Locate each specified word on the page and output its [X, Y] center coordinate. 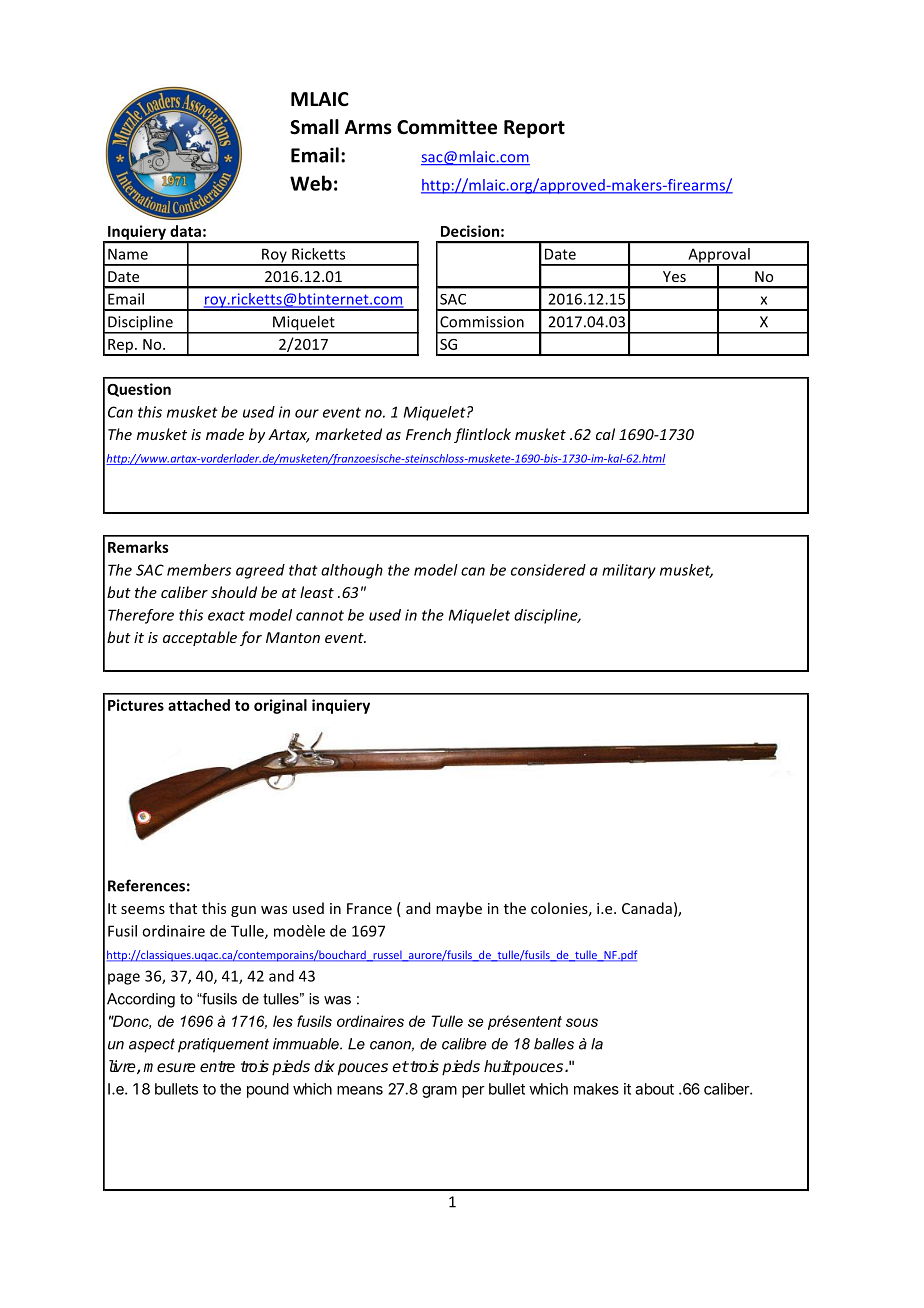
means [360, 1090]
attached [199, 705]
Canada [647, 908]
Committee [447, 127]
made [225, 434]
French [428, 434]
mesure [169, 1067]
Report [534, 129]
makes [596, 1089]
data [185, 231]
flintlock [482, 435]
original [280, 706]
